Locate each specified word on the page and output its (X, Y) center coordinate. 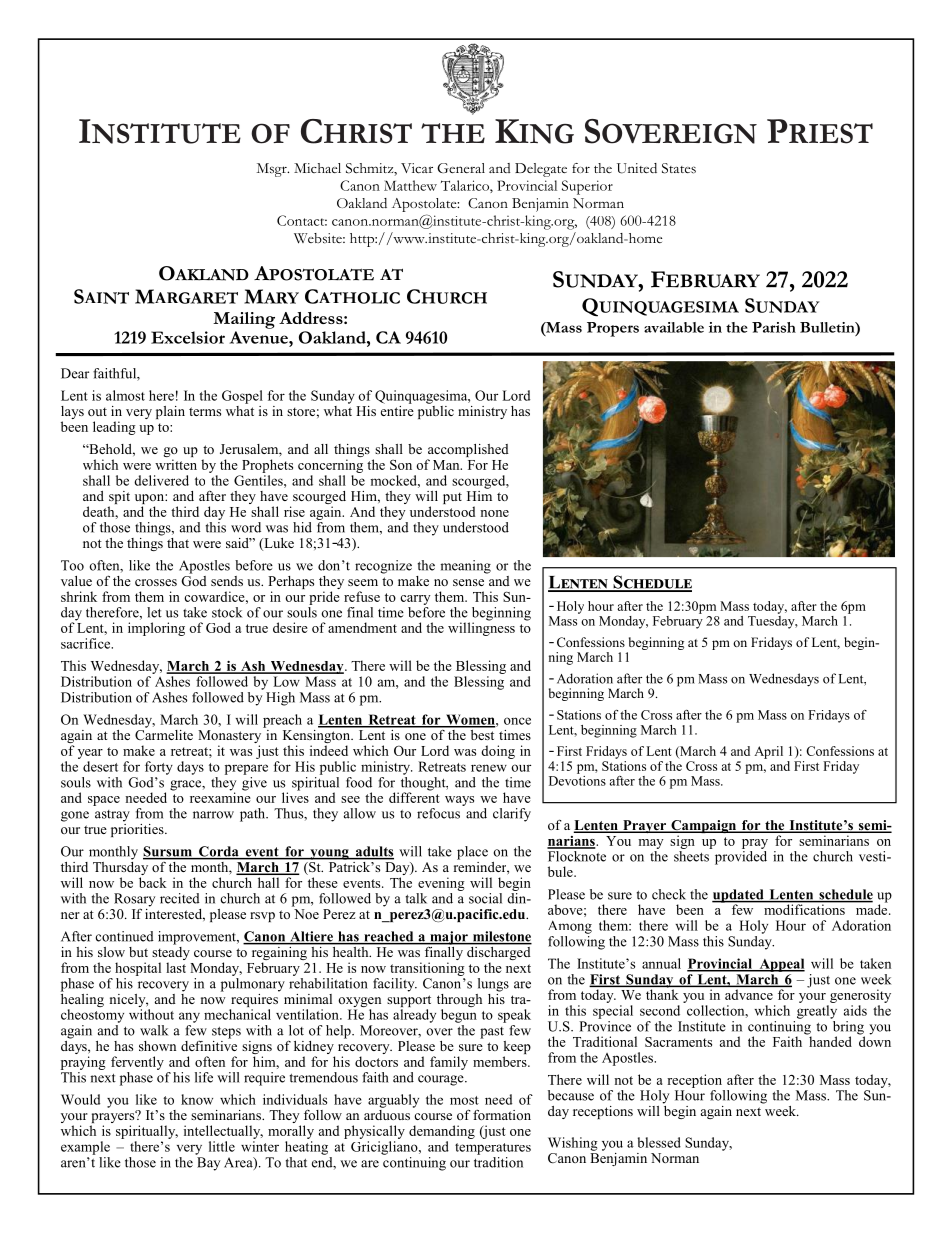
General (461, 168)
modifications (804, 908)
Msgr (273, 170)
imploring (156, 629)
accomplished (468, 452)
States (679, 168)
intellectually (223, 1132)
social (485, 898)
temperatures (493, 1149)
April (768, 752)
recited (180, 898)
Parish (774, 327)
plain (170, 412)
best (481, 733)
